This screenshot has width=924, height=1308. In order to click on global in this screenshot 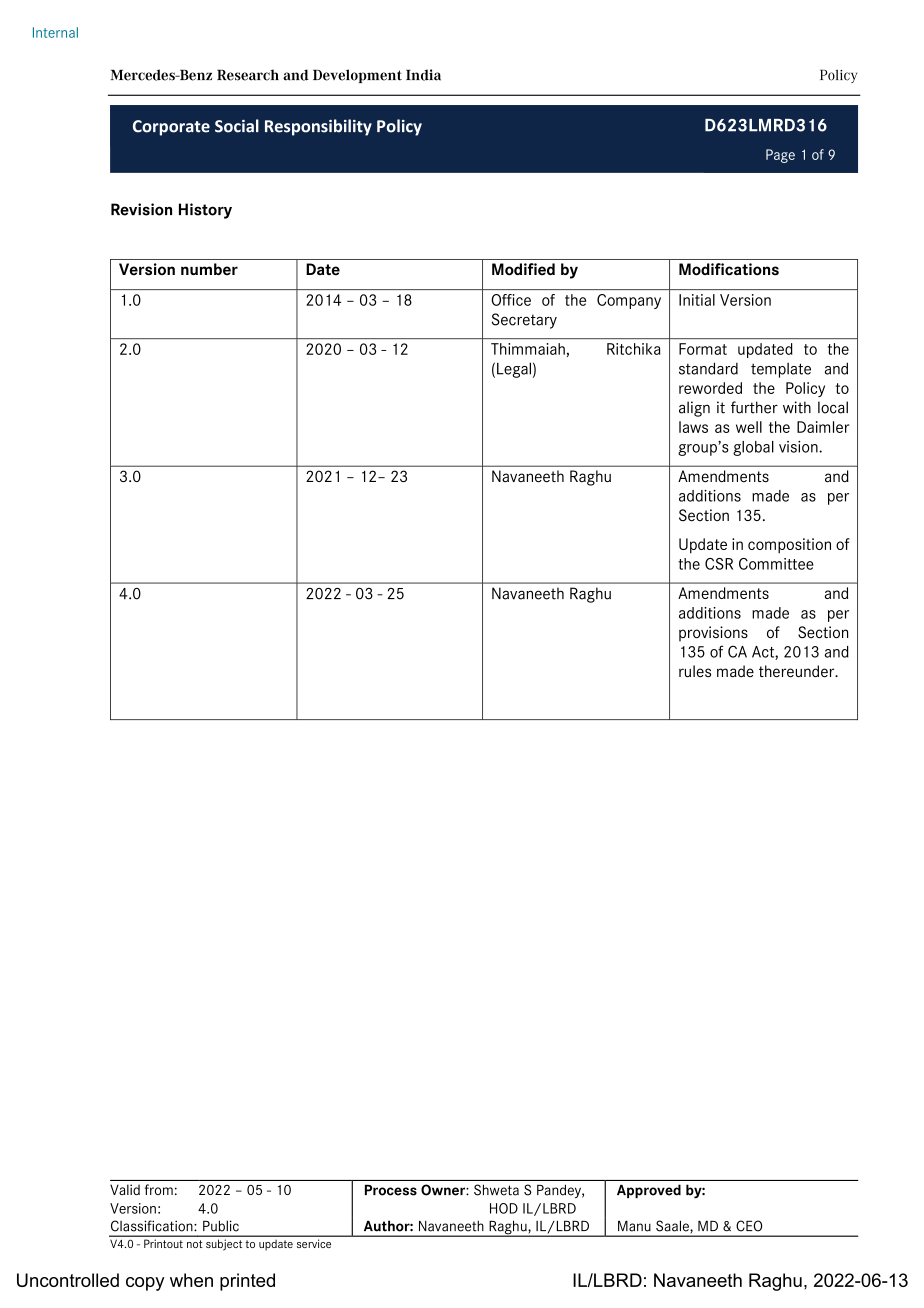, I will do `click(753, 448)`.
